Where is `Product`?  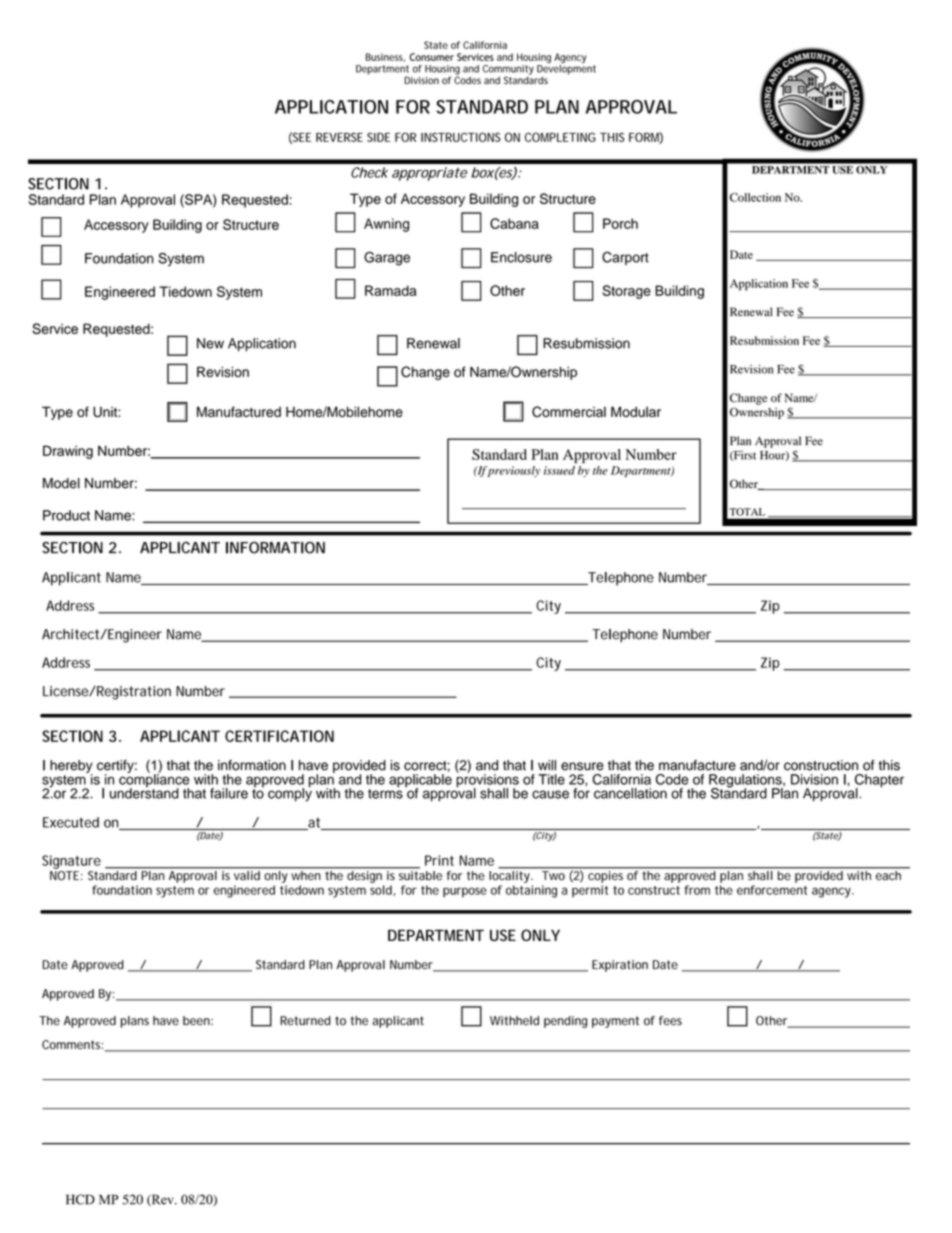 Product is located at coordinates (66, 515).
